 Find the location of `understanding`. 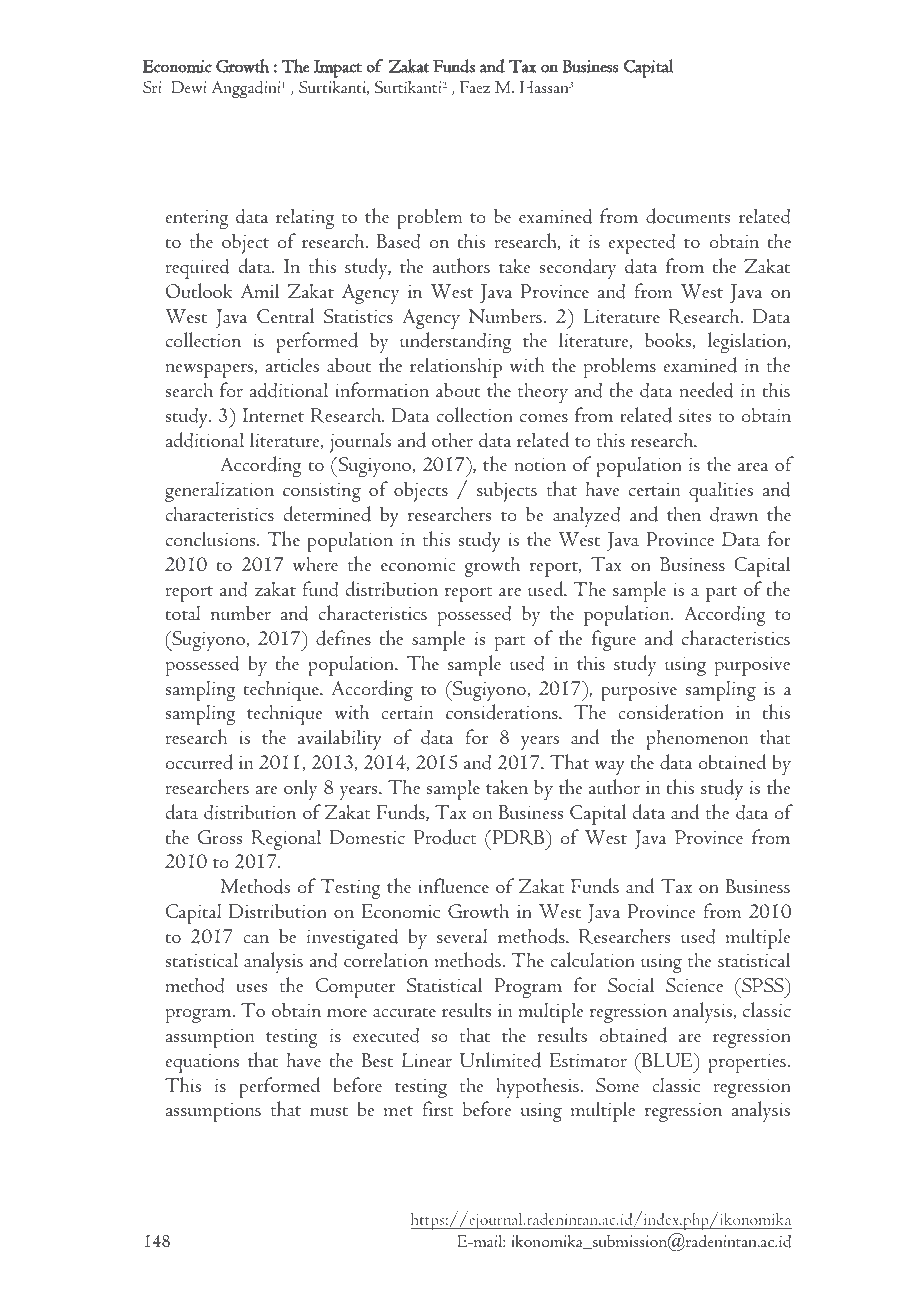

understanding is located at coordinates (455, 342).
